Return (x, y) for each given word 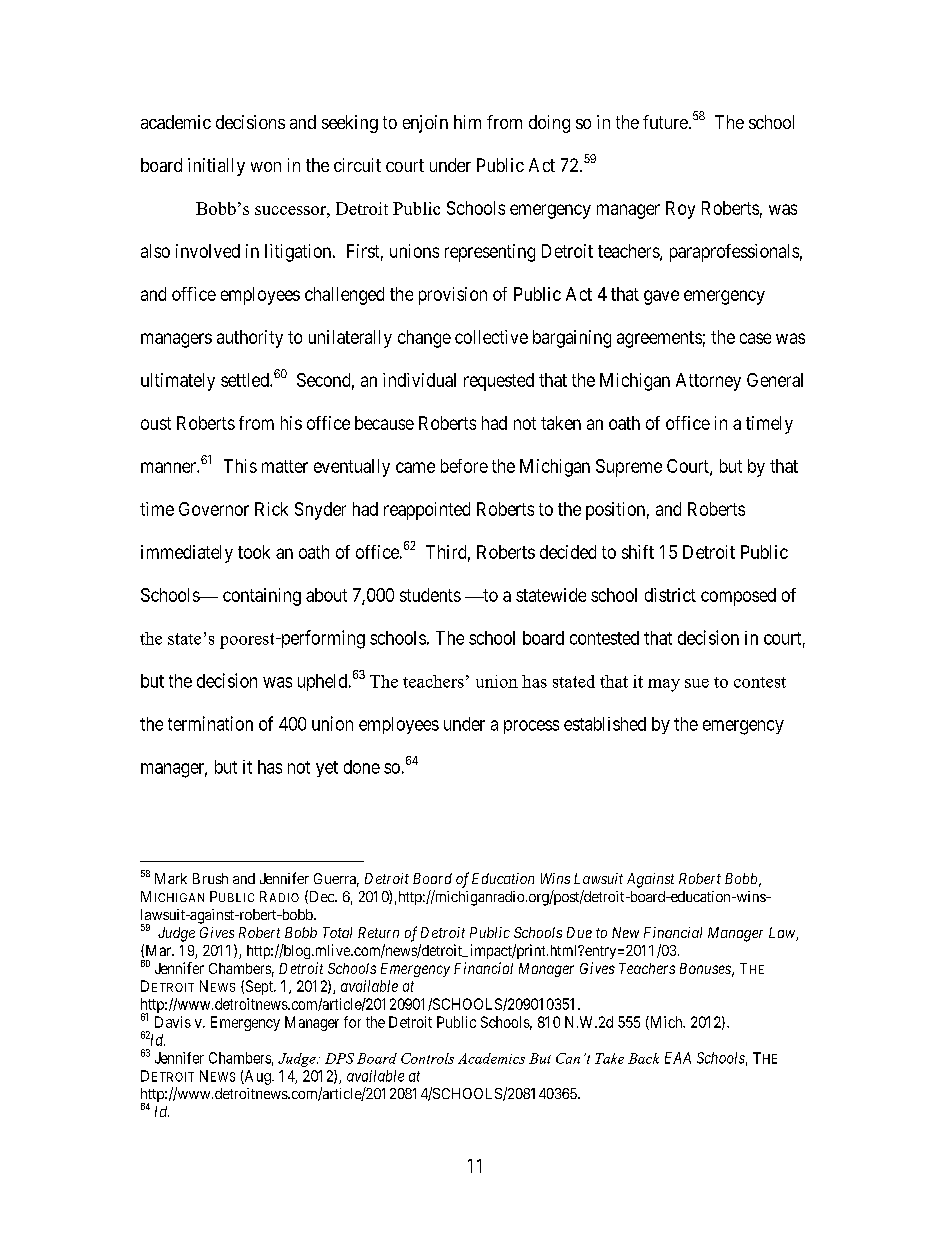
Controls (427, 1058)
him (467, 122)
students (430, 595)
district (670, 595)
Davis (173, 1022)
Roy (680, 210)
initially (216, 167)
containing (262, 597)
